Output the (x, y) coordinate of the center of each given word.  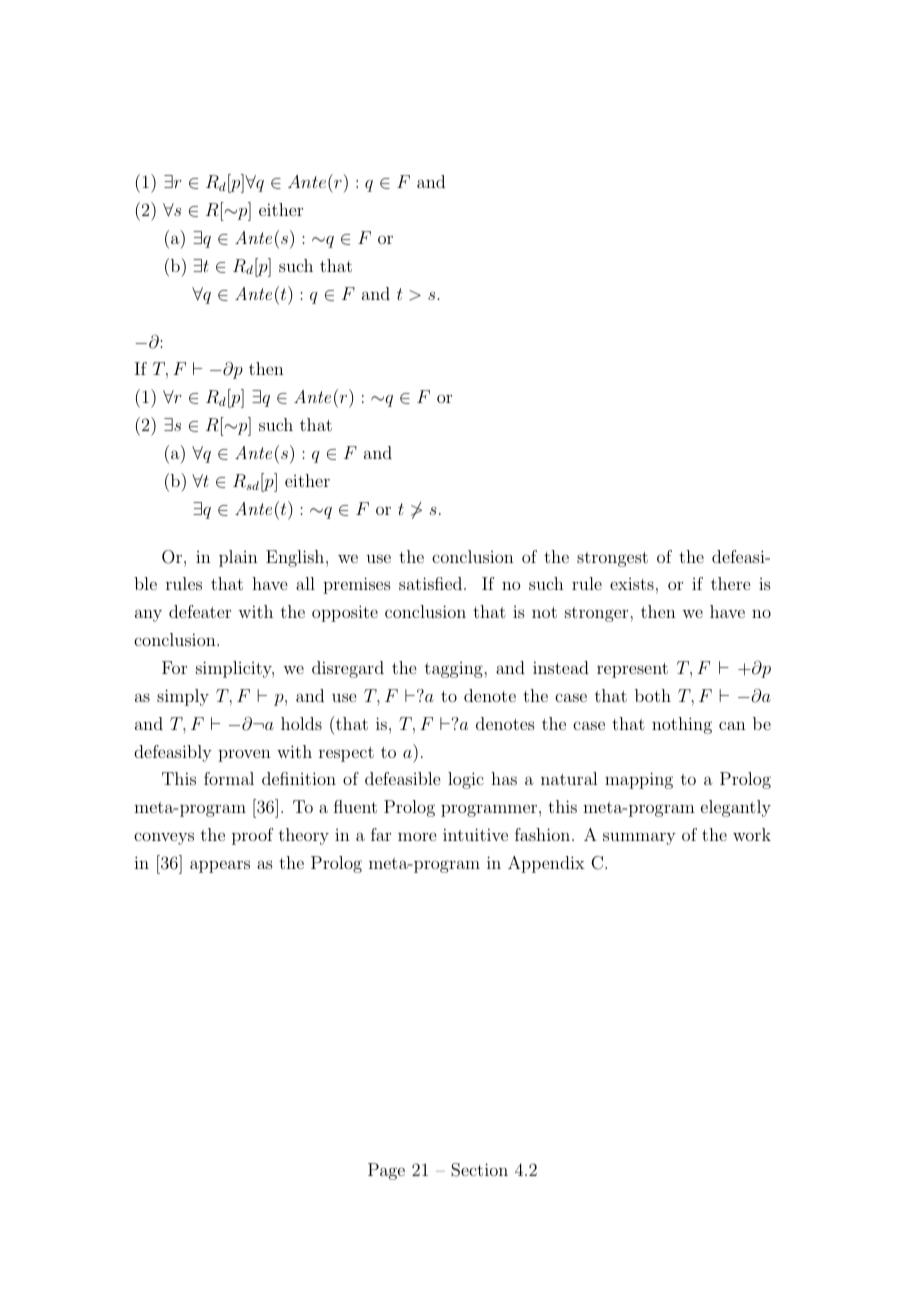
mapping (639, 780)
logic (466, 780)
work (752, 834)
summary (639, 838)
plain (238, 558)
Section (479, 1170)
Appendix (546, 864)
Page (386, 1171)
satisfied (432, 583)
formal (229, 778)
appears (220, 866)
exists (632, 584)
